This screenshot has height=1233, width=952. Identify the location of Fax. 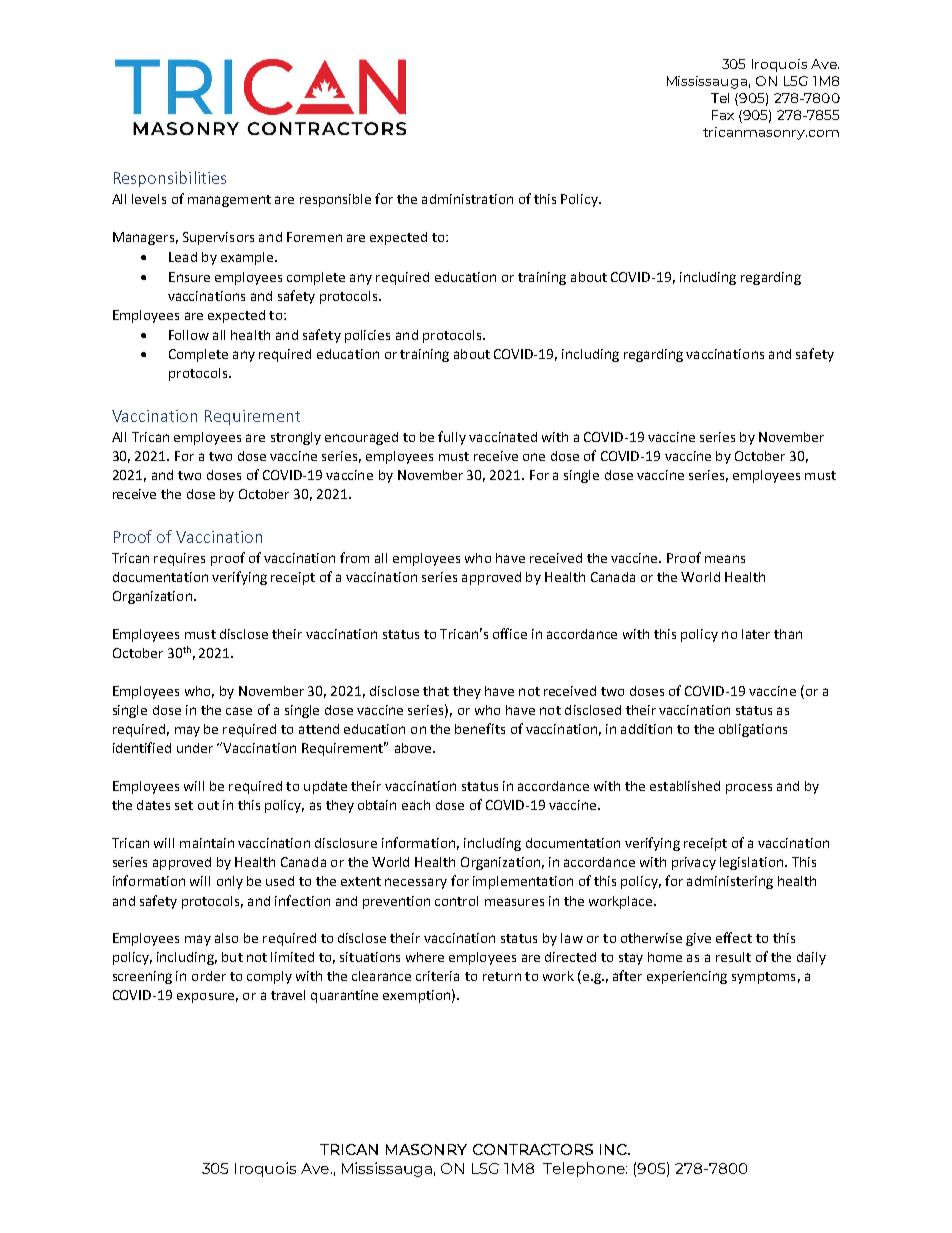
(723, 115).
